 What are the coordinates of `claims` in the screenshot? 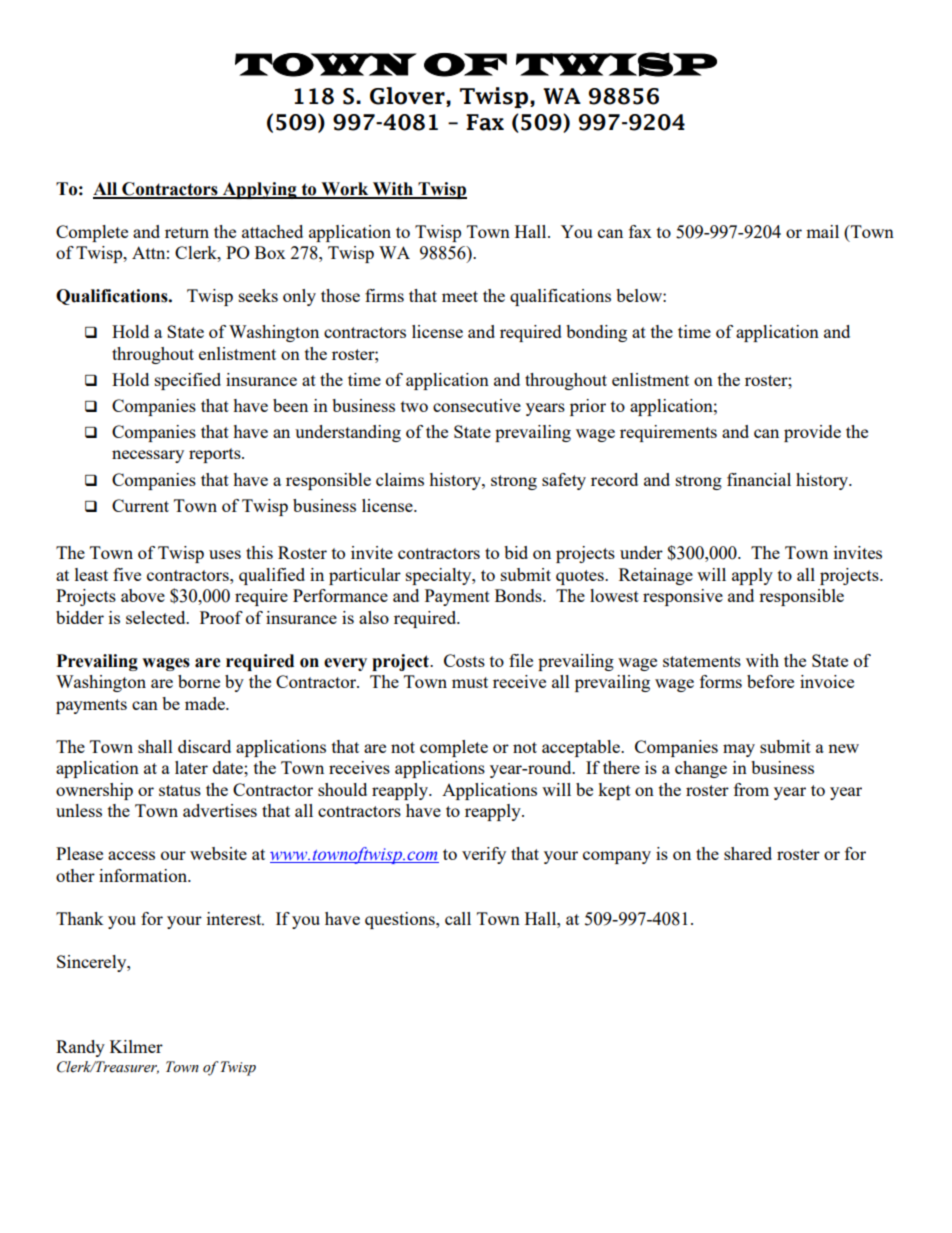 It's located at (400, 479).
